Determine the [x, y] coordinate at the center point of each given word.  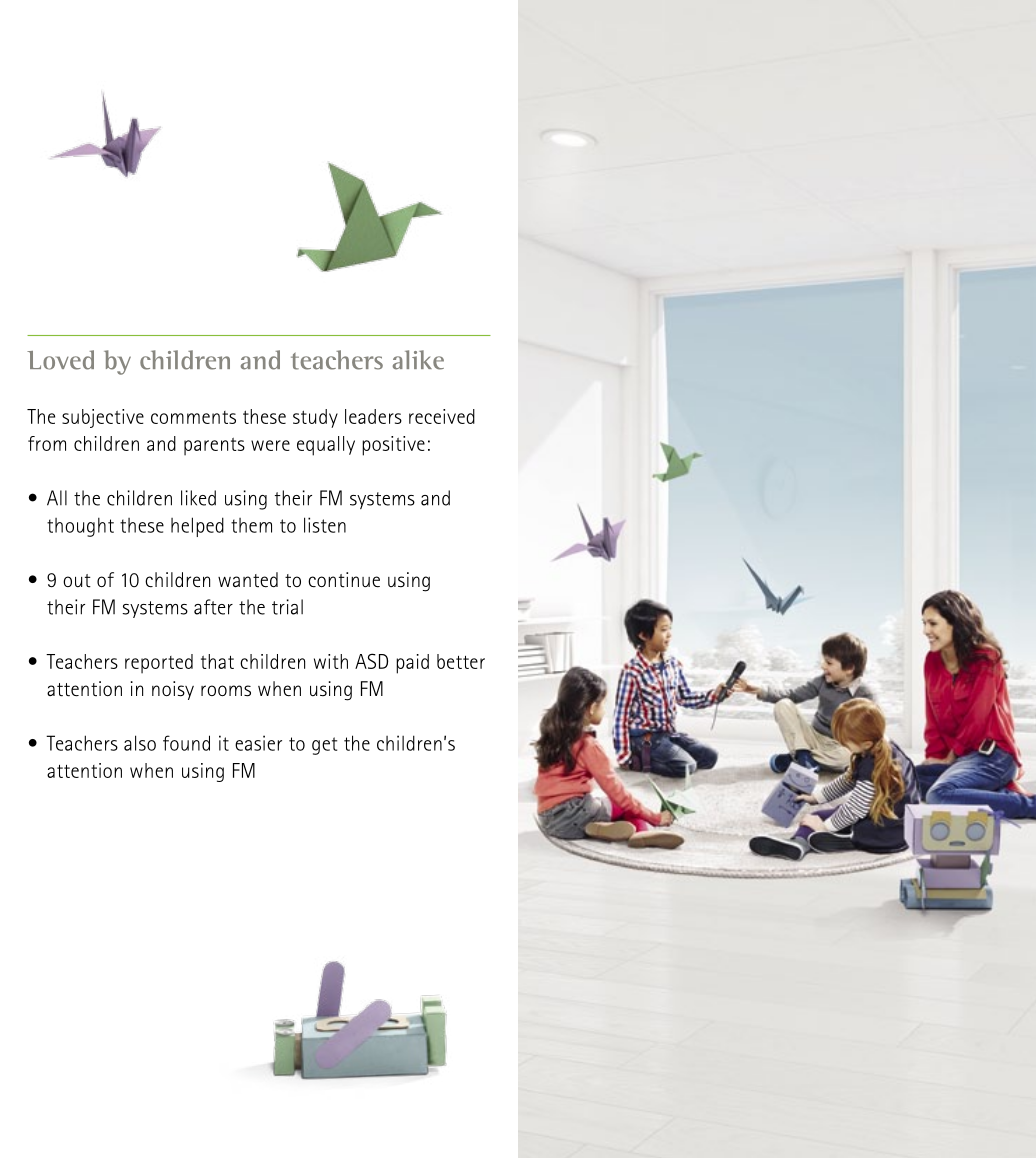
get [324, 746]
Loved [60, 360]
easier [258, 743]
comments [193, 417]
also [140, 743]
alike [418, 360]
